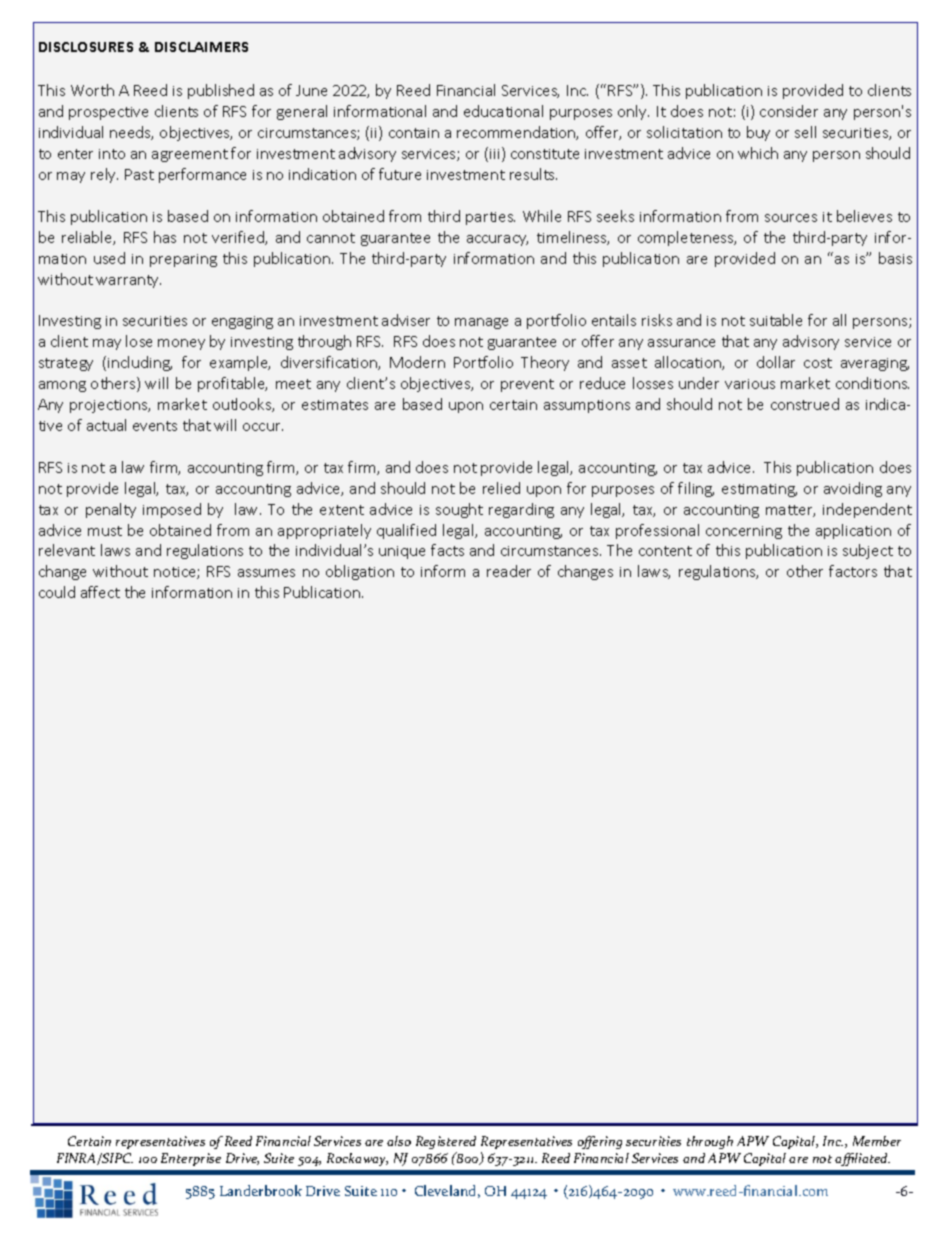 Image resolution: width=952 pixels, height=1233 pixels. What do you see at coordinates (100, 592) in the image?
I see `affect` at bounding box center [100, 592].
